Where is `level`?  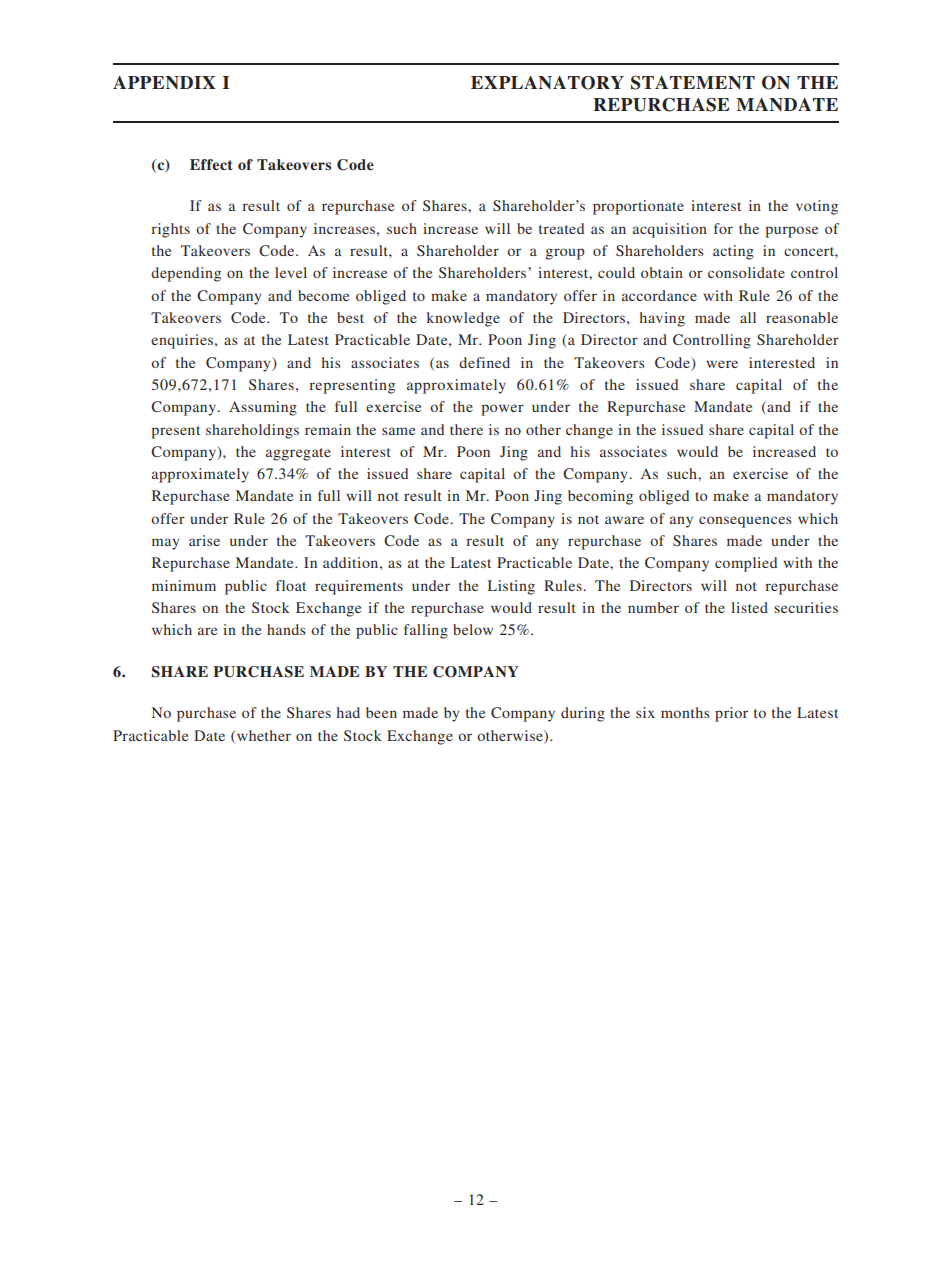 level is located at coordinates (291, 272).
